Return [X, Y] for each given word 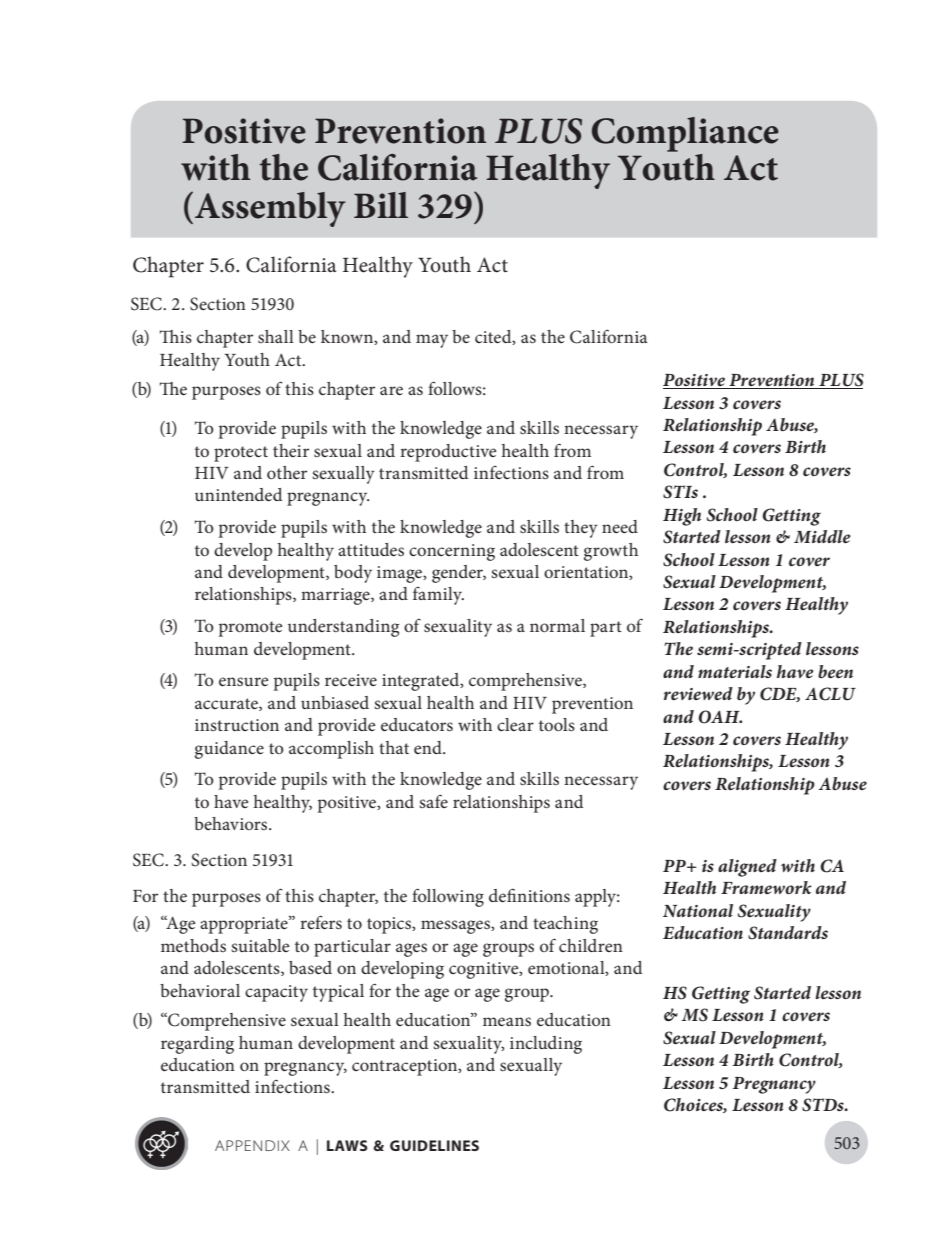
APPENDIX [252, 1145]
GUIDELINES [434, 1145]
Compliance [685, 134]
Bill [381, 205]
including [546, 1045]
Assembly [270, 209]
